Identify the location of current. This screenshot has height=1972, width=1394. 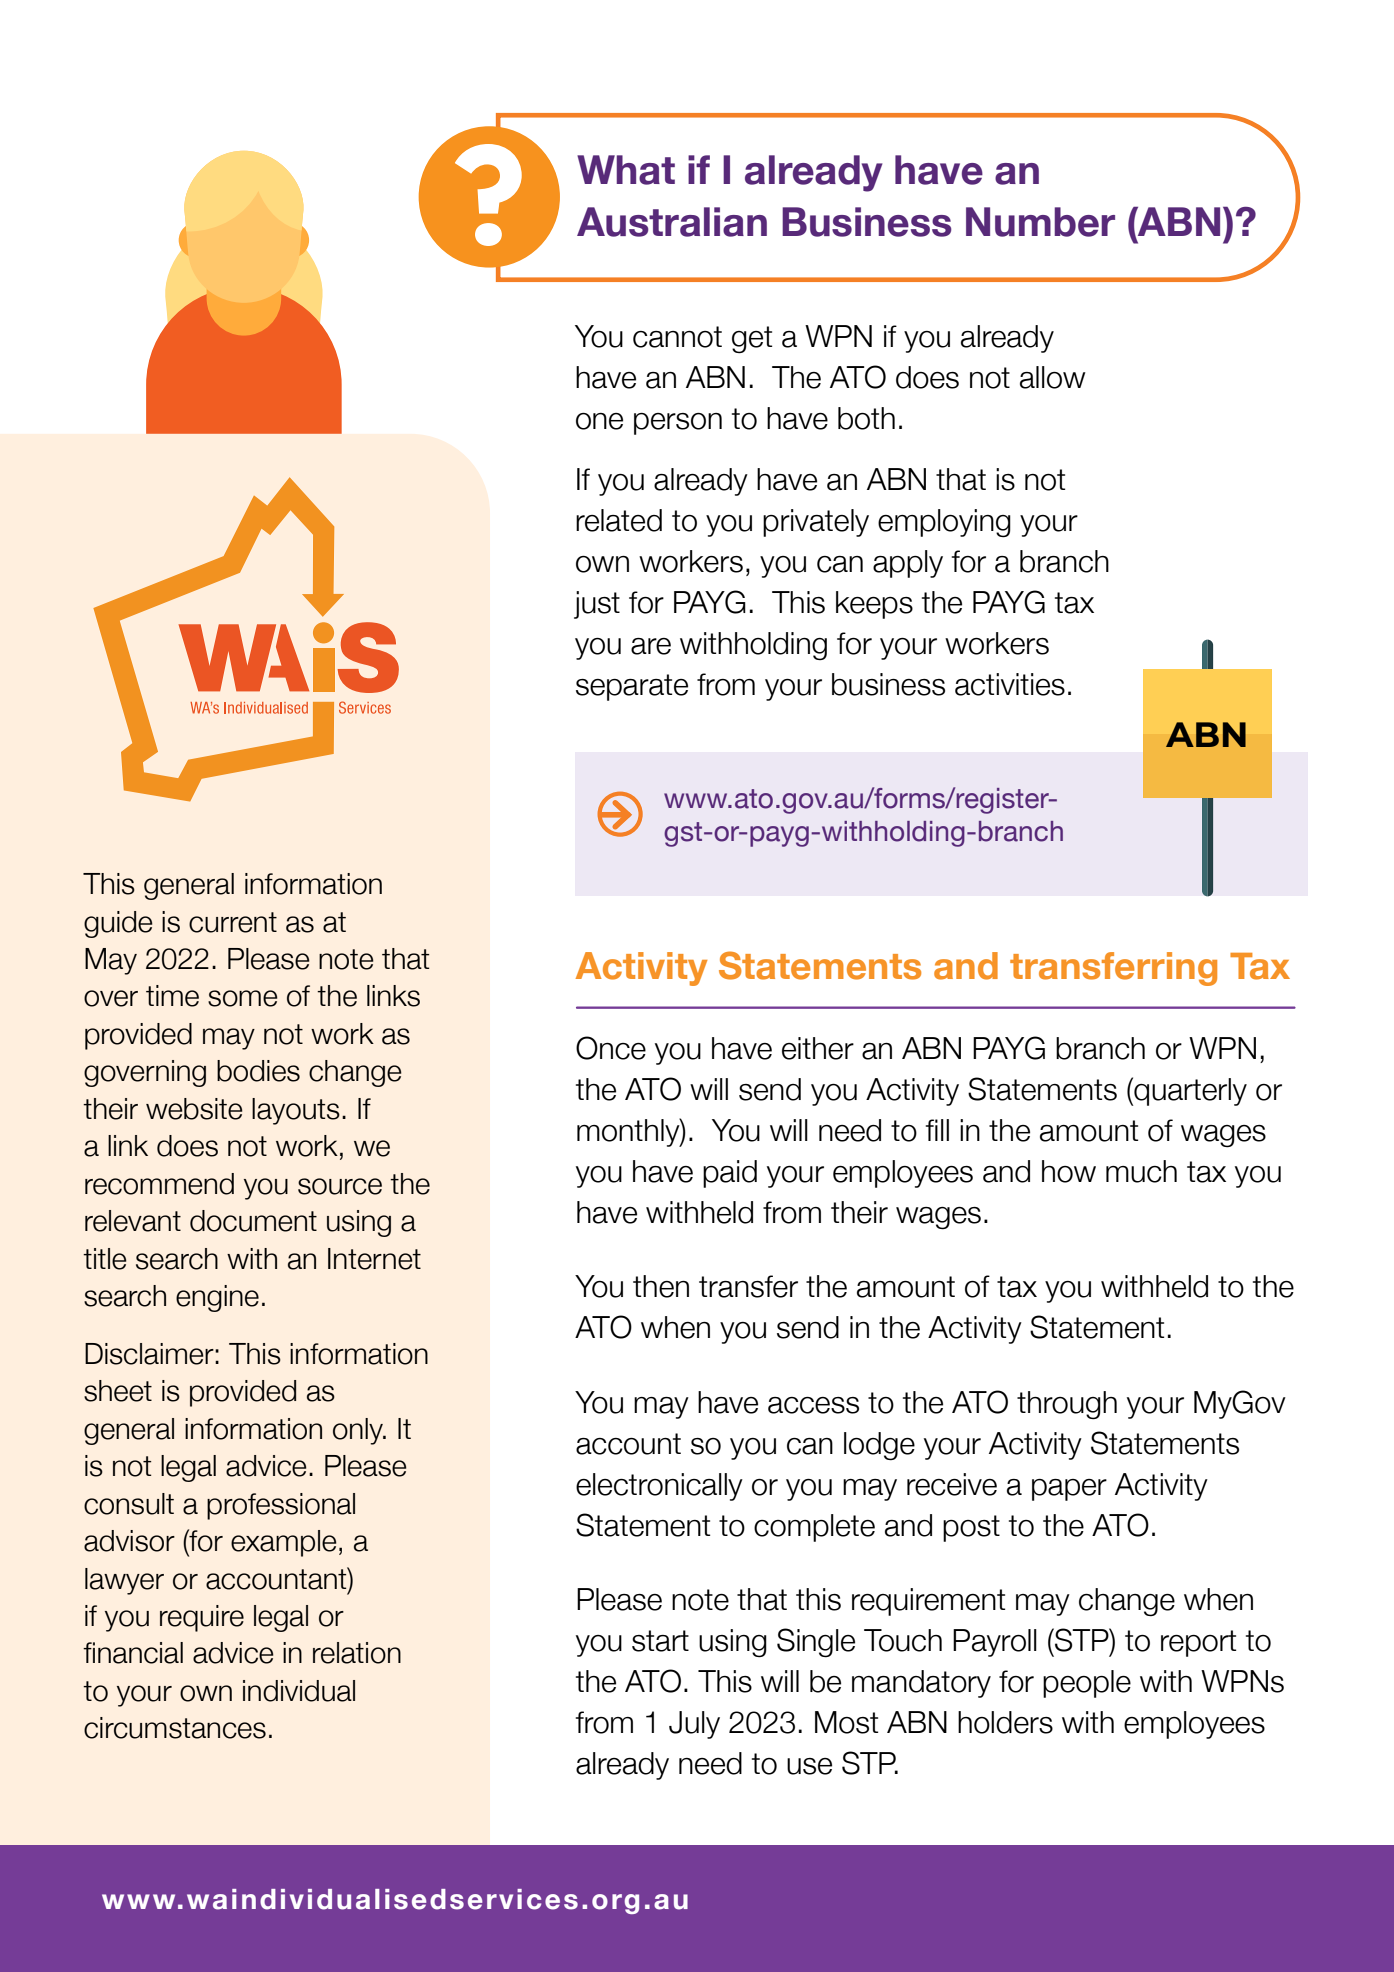
(233, 922).
